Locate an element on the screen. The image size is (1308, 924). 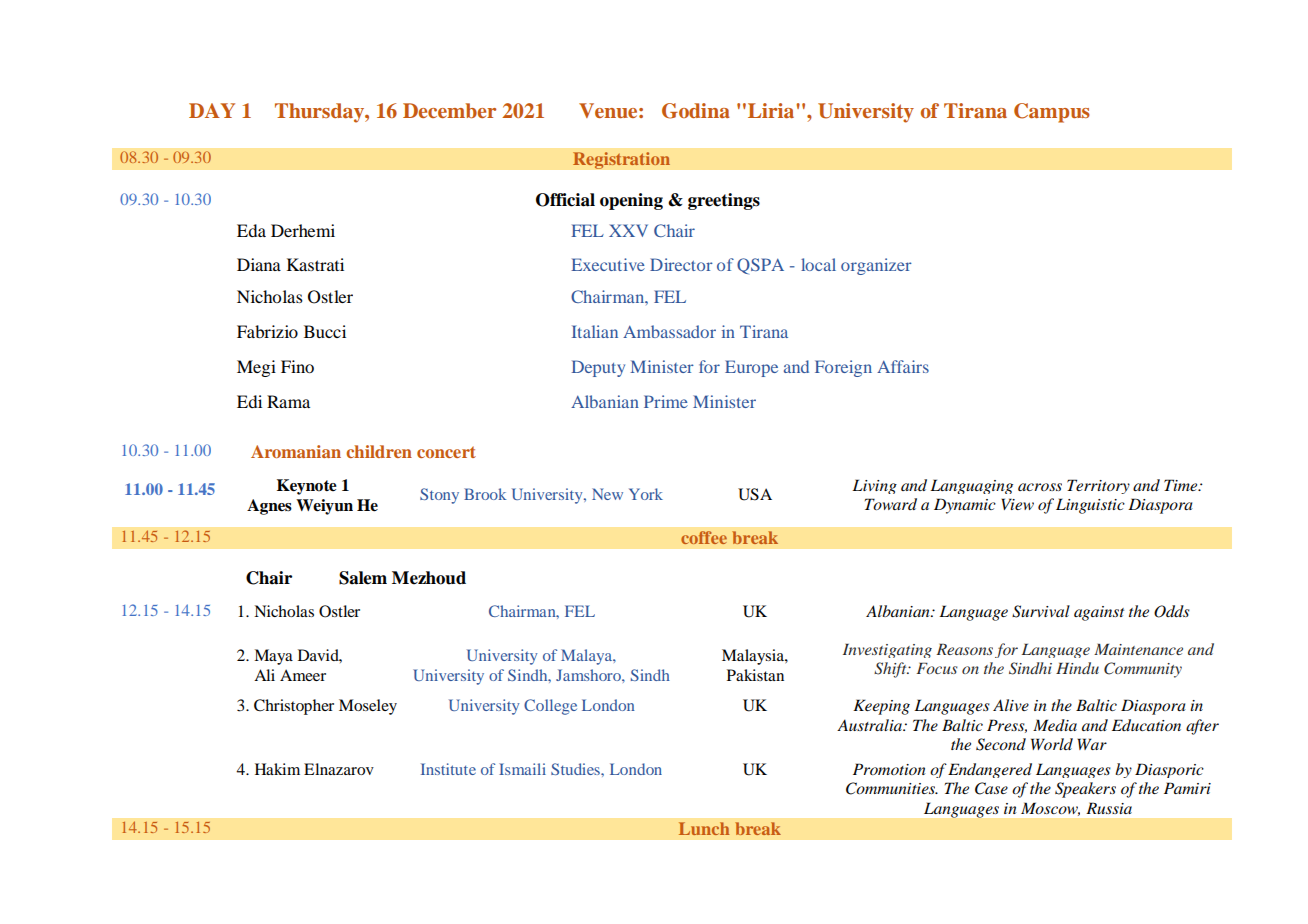
Territory is located at coordinates (1098, 486).
